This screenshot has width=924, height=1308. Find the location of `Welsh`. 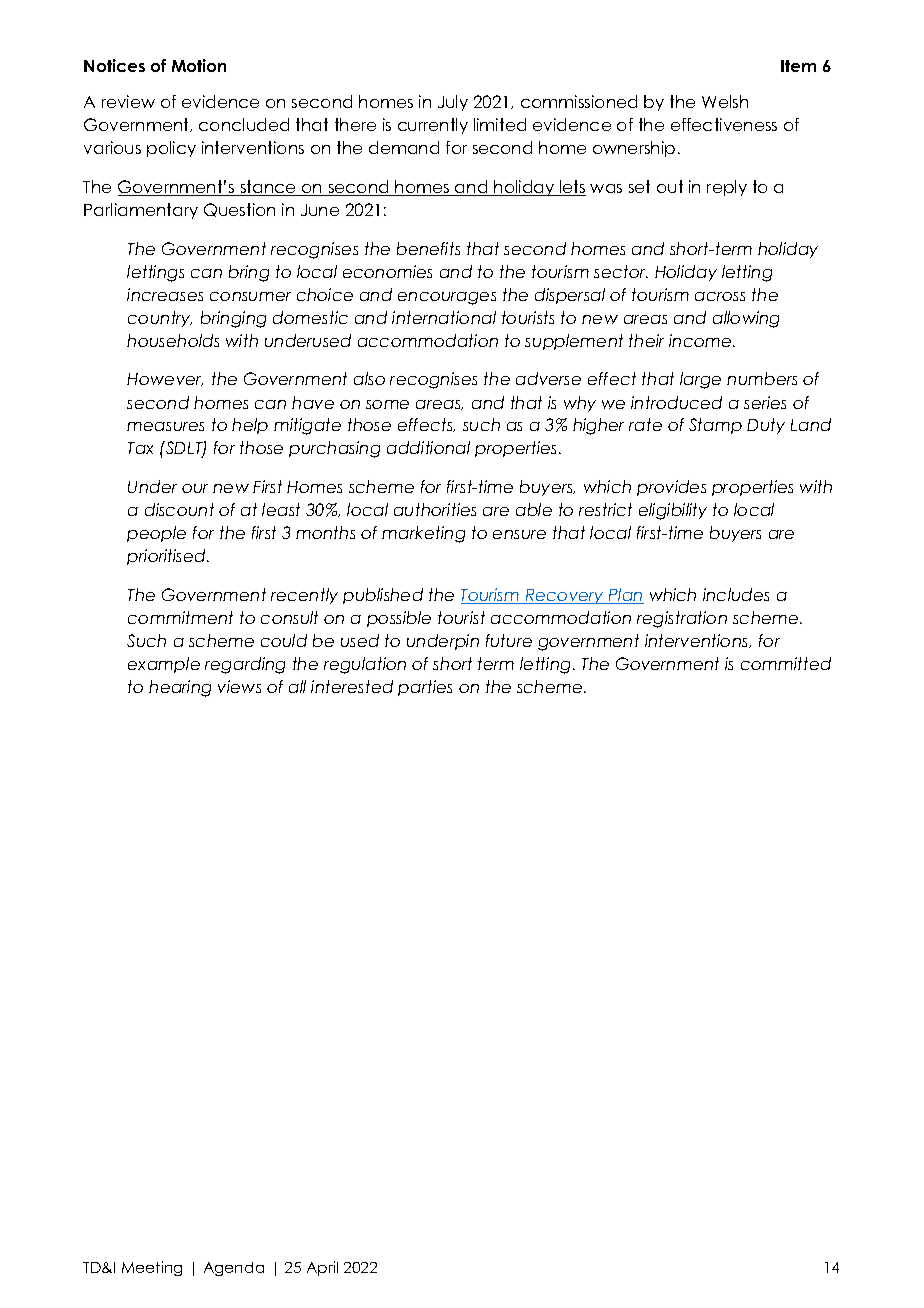

Welsh is located at coordinates (725, 101).
